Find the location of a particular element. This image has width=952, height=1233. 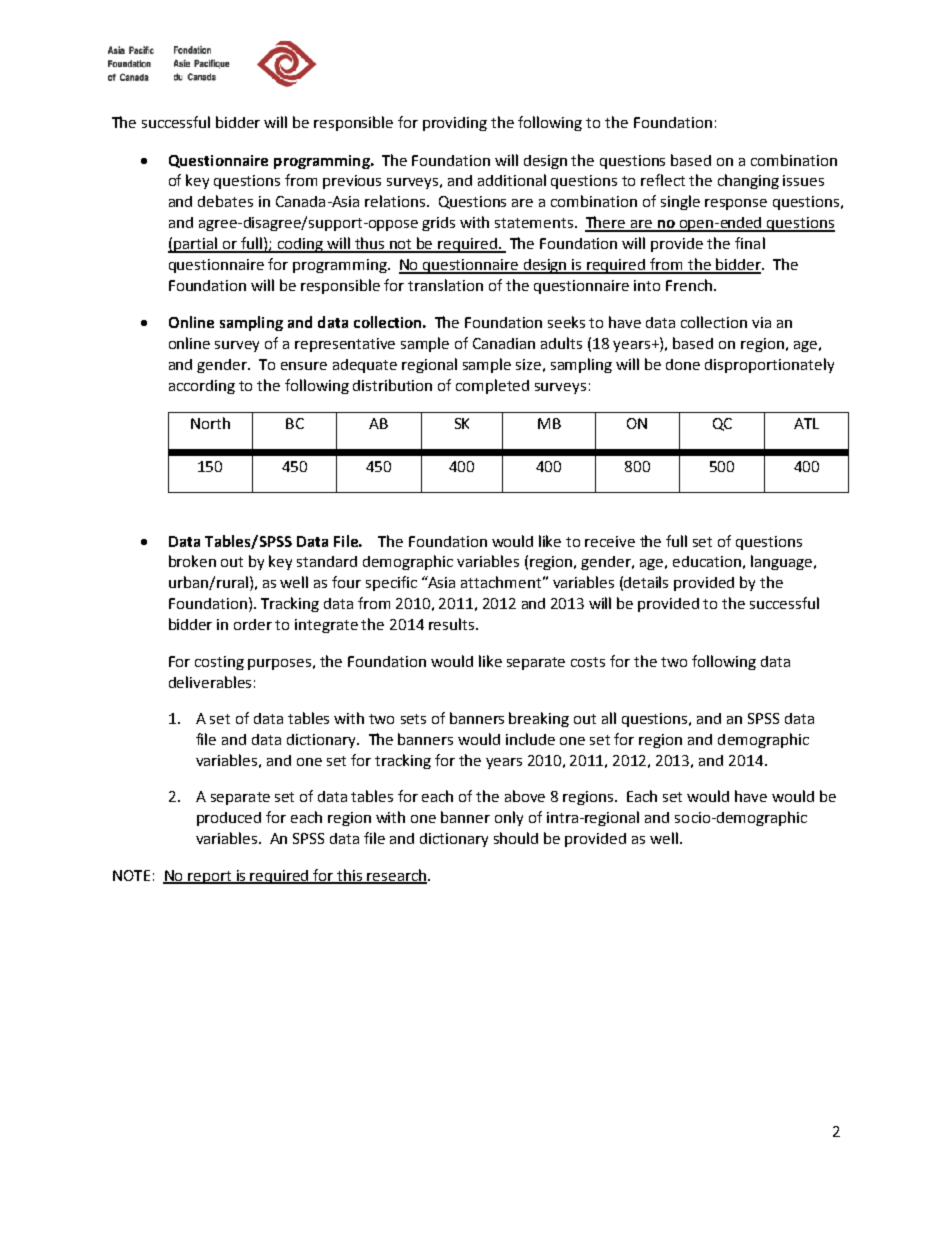

done is located at coordinates (683, 364).
